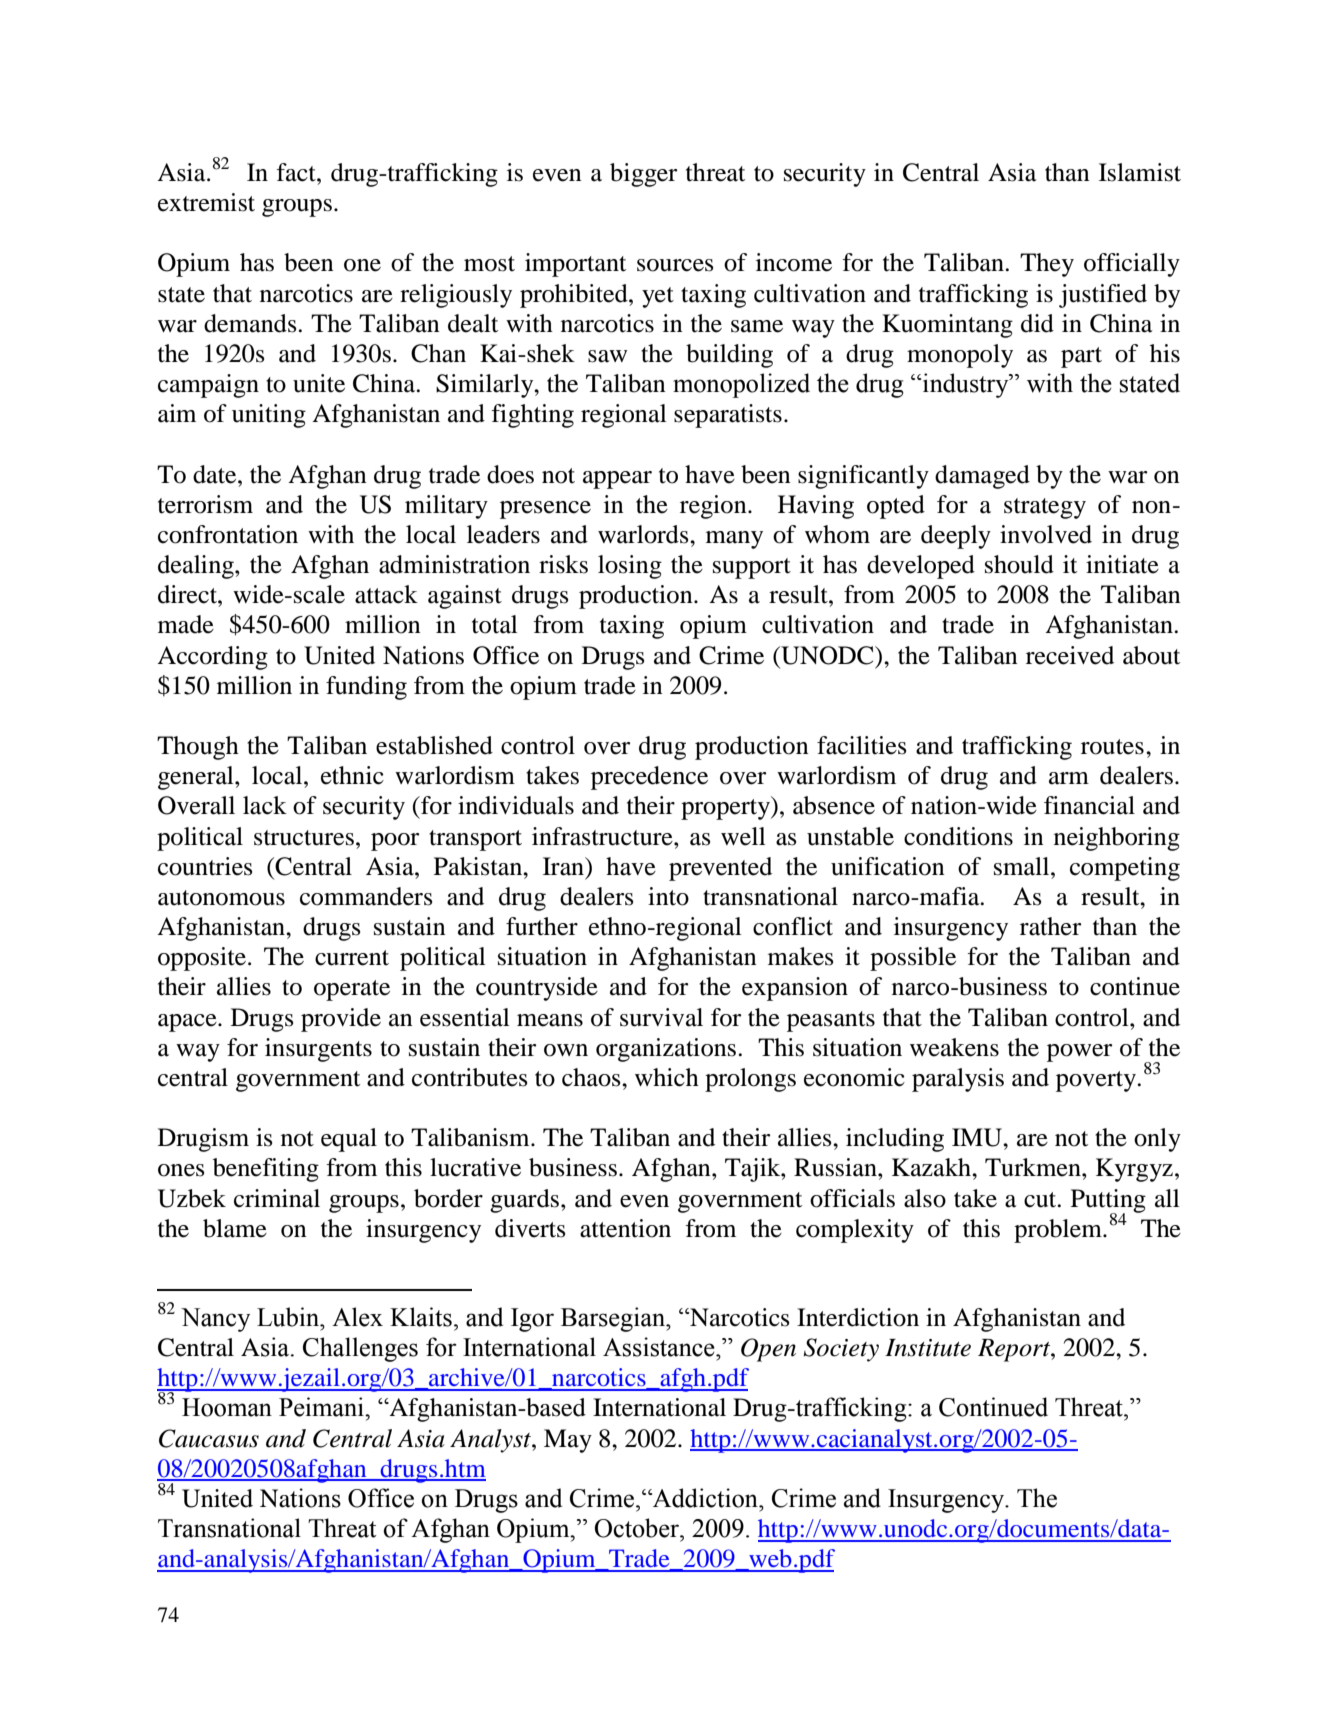  What do you see at coordinates (297, 172) in the document?
I see `fact` at bounding box center [297, 172].
